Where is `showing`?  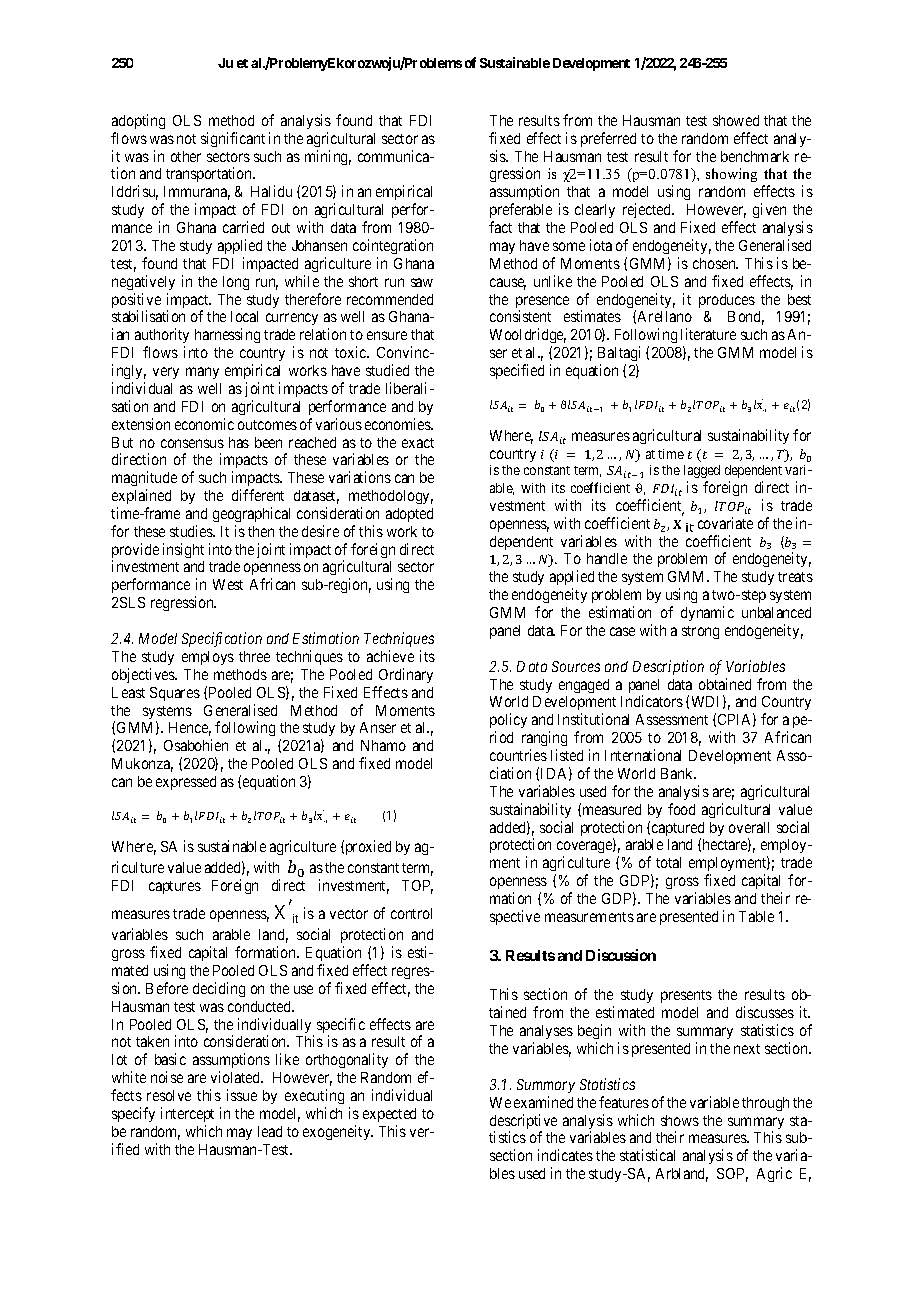 showing is located at coordinates (731, 175).
